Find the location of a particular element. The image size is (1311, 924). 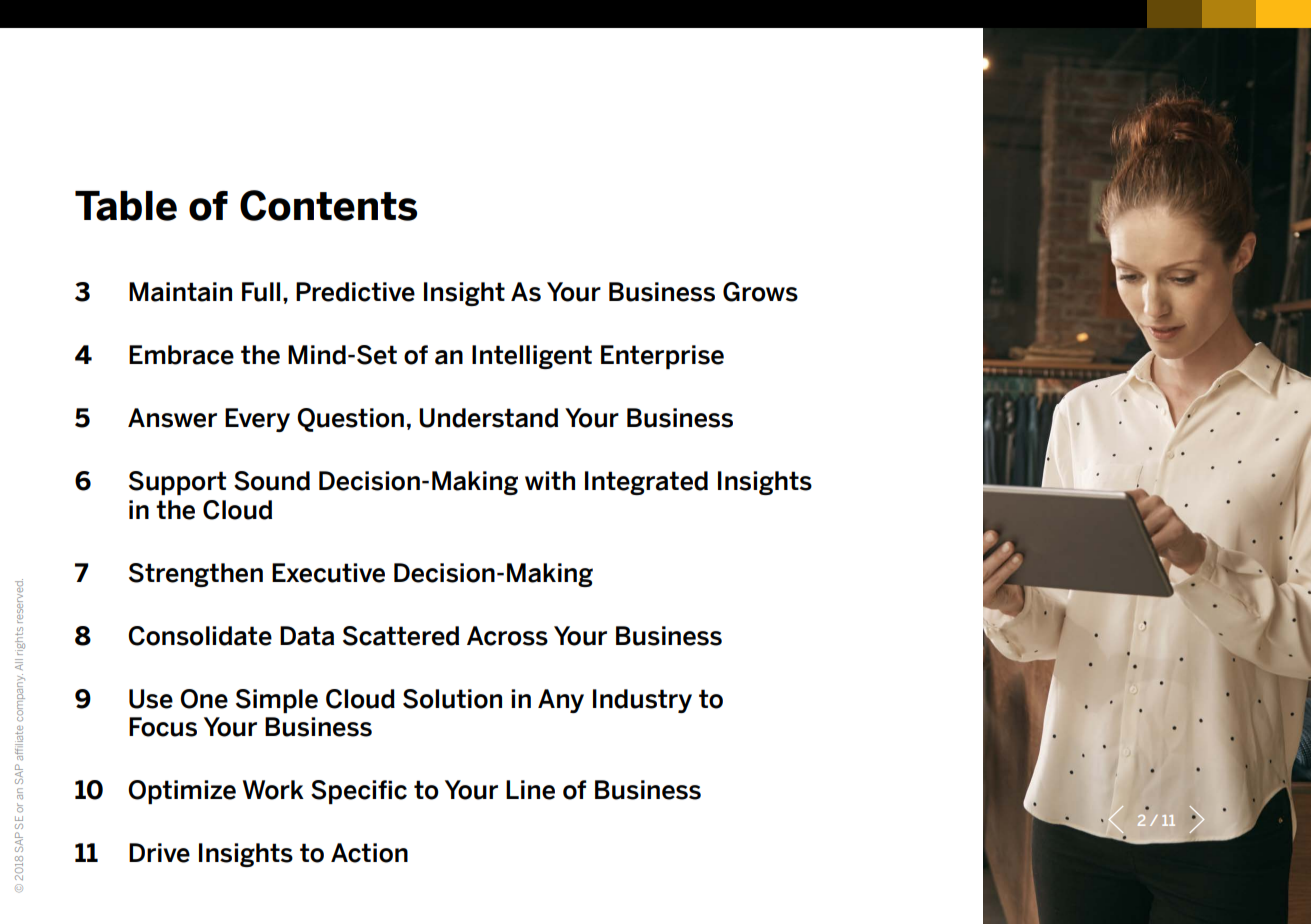

Industry is located at coordinates (642, 701).
